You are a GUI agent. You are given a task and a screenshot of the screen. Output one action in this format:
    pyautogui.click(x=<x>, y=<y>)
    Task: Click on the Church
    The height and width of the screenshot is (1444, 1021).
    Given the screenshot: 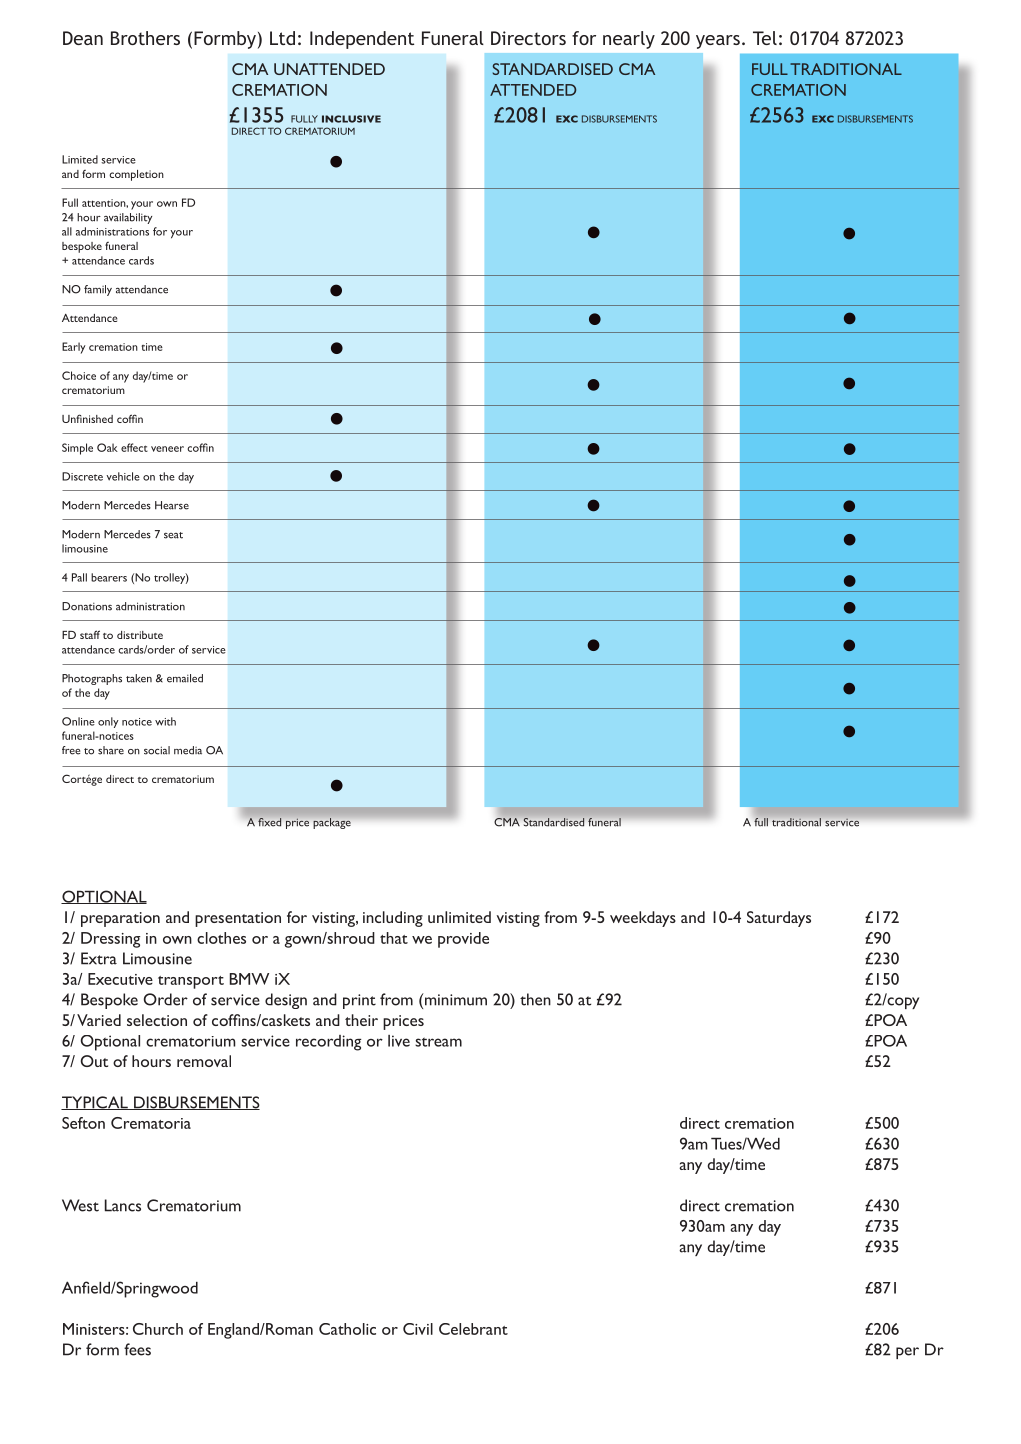 What is the action you would take?
    pyautogui.click(x=158, y=1329)
